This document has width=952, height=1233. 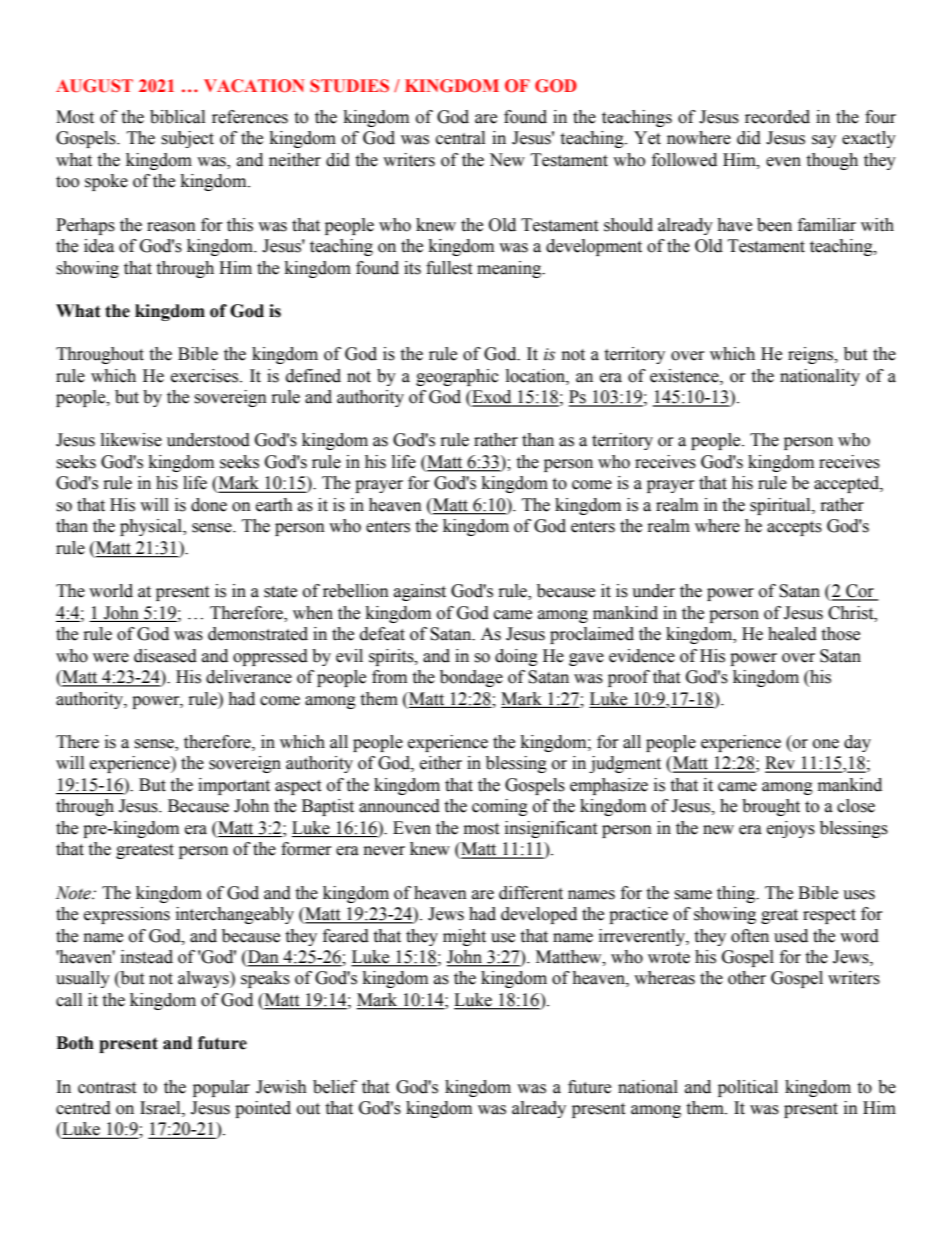 I want to click on political, so click(x=748, y=1088).
